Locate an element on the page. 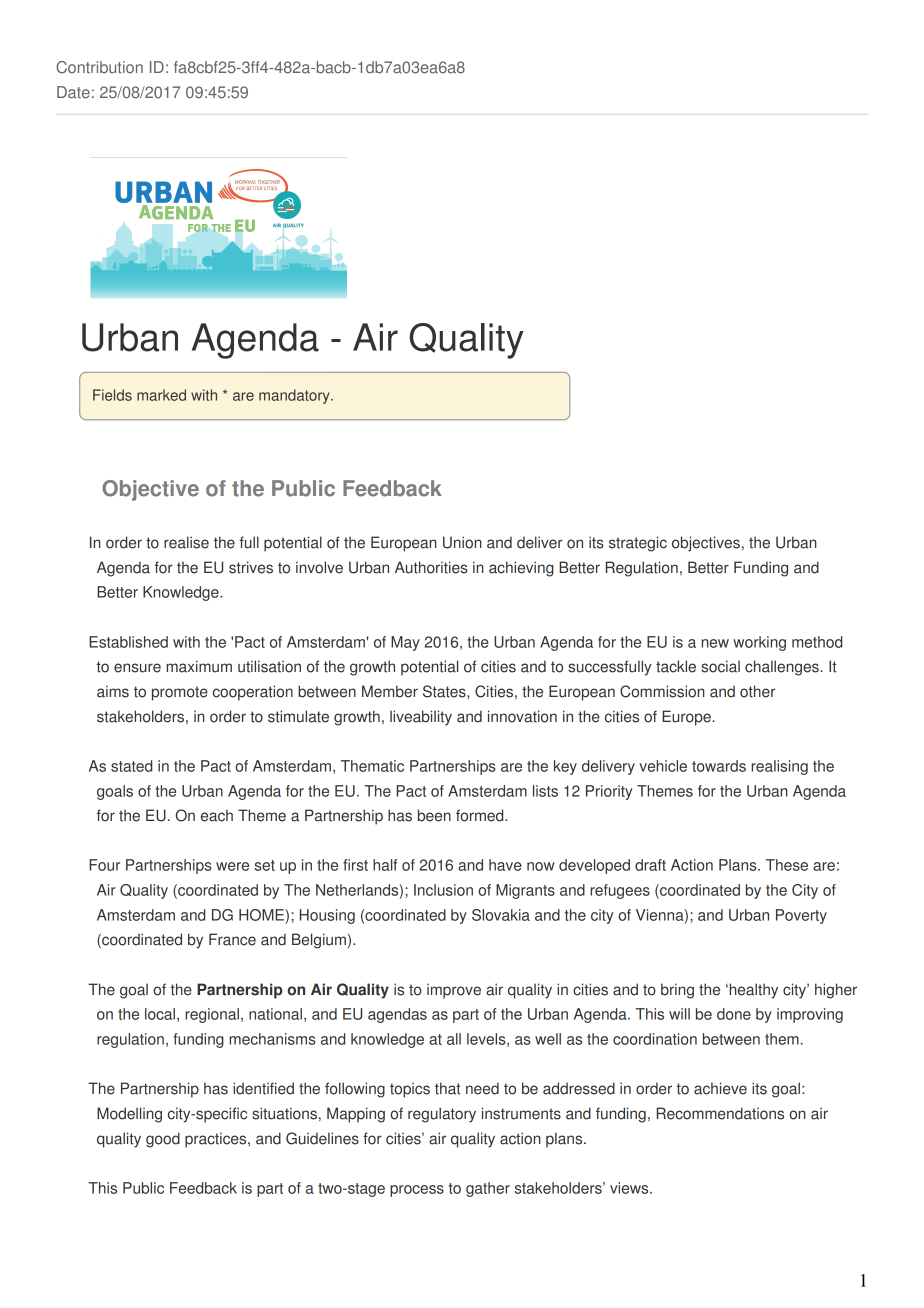  Contribution is located at coordinates (99, 67).
